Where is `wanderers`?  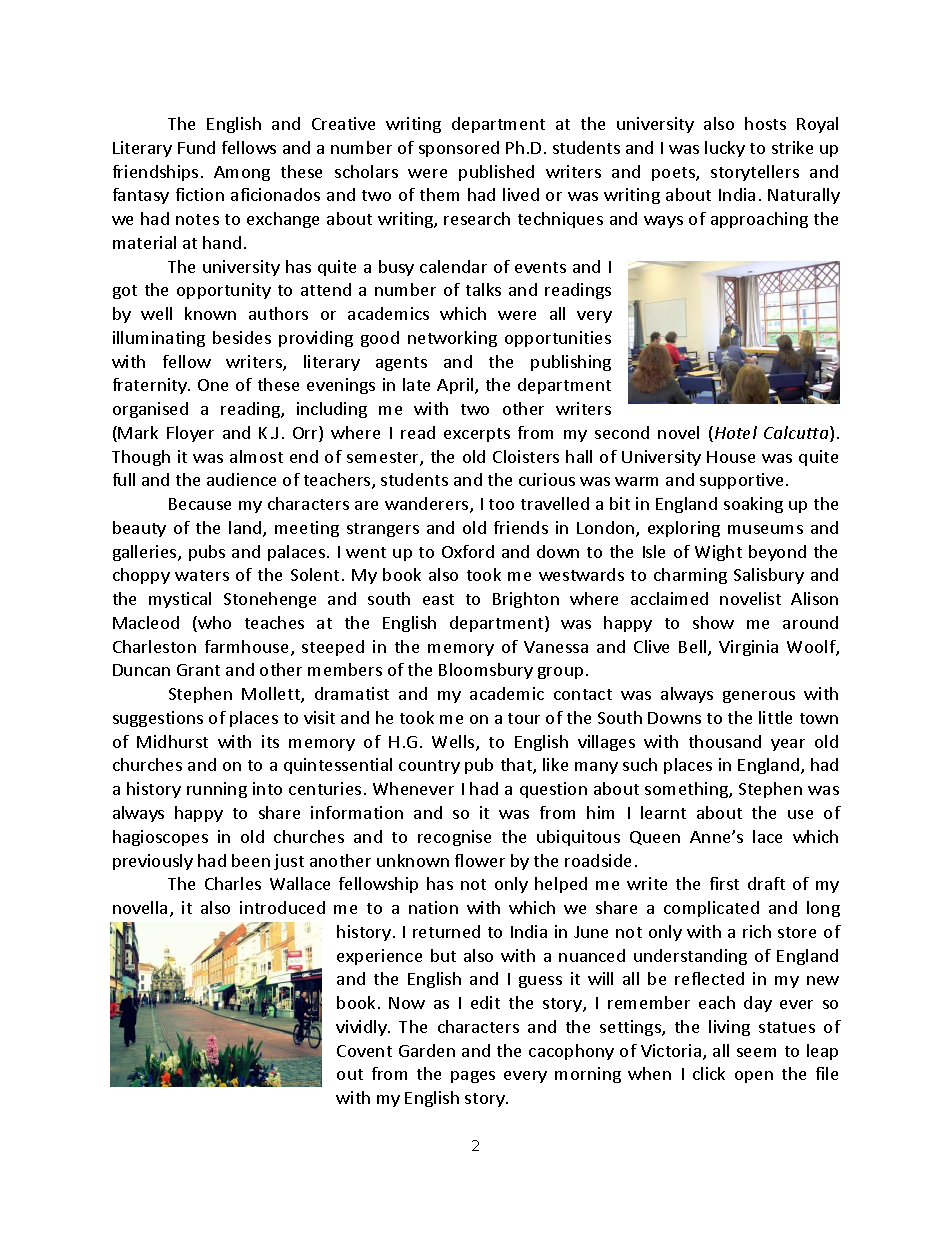
wanderers is located at coordinates (428, 505).
